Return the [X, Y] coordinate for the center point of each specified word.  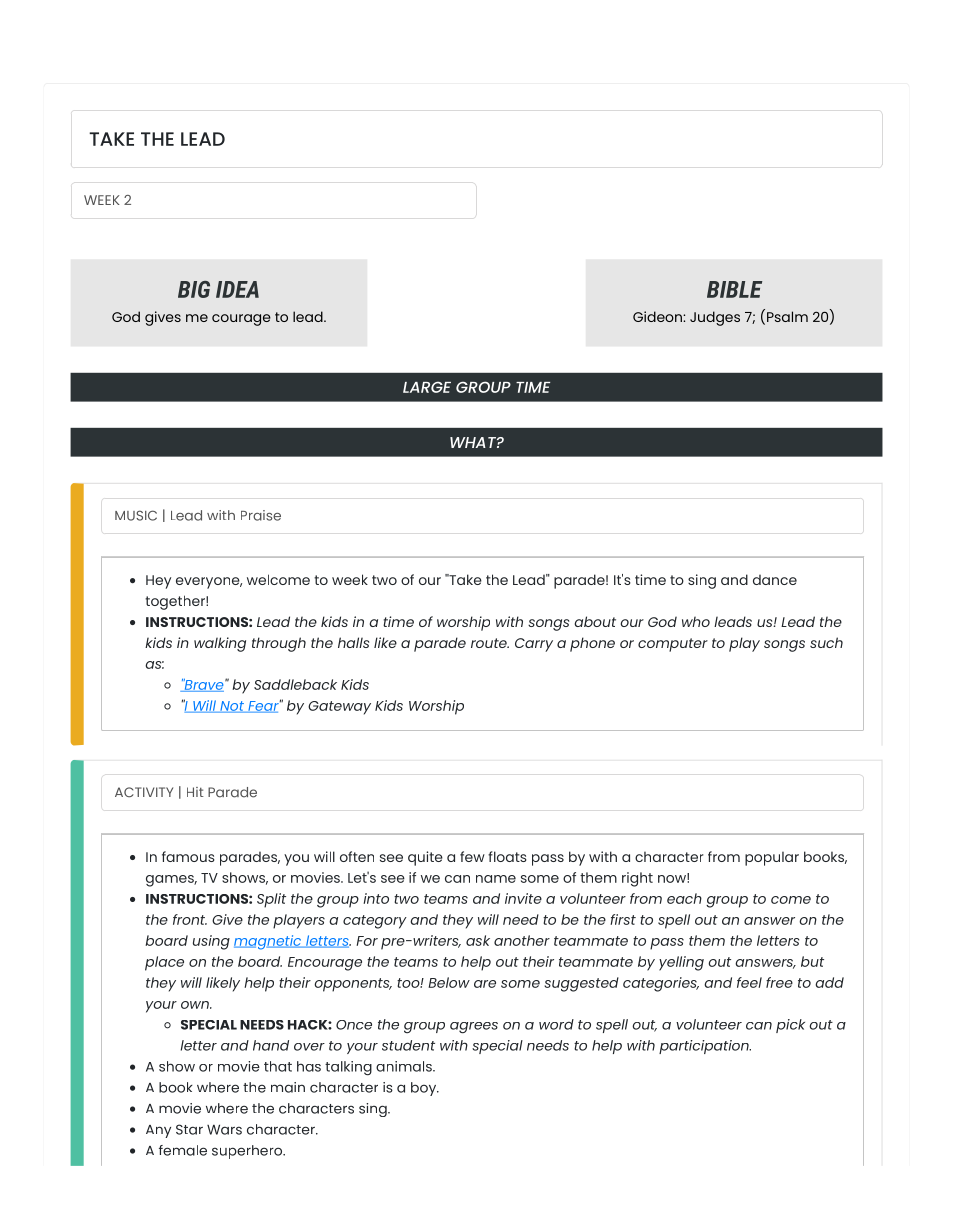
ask [478, 940]
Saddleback [295, 684]
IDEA [237, 289]
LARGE [427, 387]
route [490, 643]
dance [775, 579]
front [190, 919]
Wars [224, 1129]
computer [673, 645]
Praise [261, 515]
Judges [715, 318]
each [684, 898]
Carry [534, 645]
